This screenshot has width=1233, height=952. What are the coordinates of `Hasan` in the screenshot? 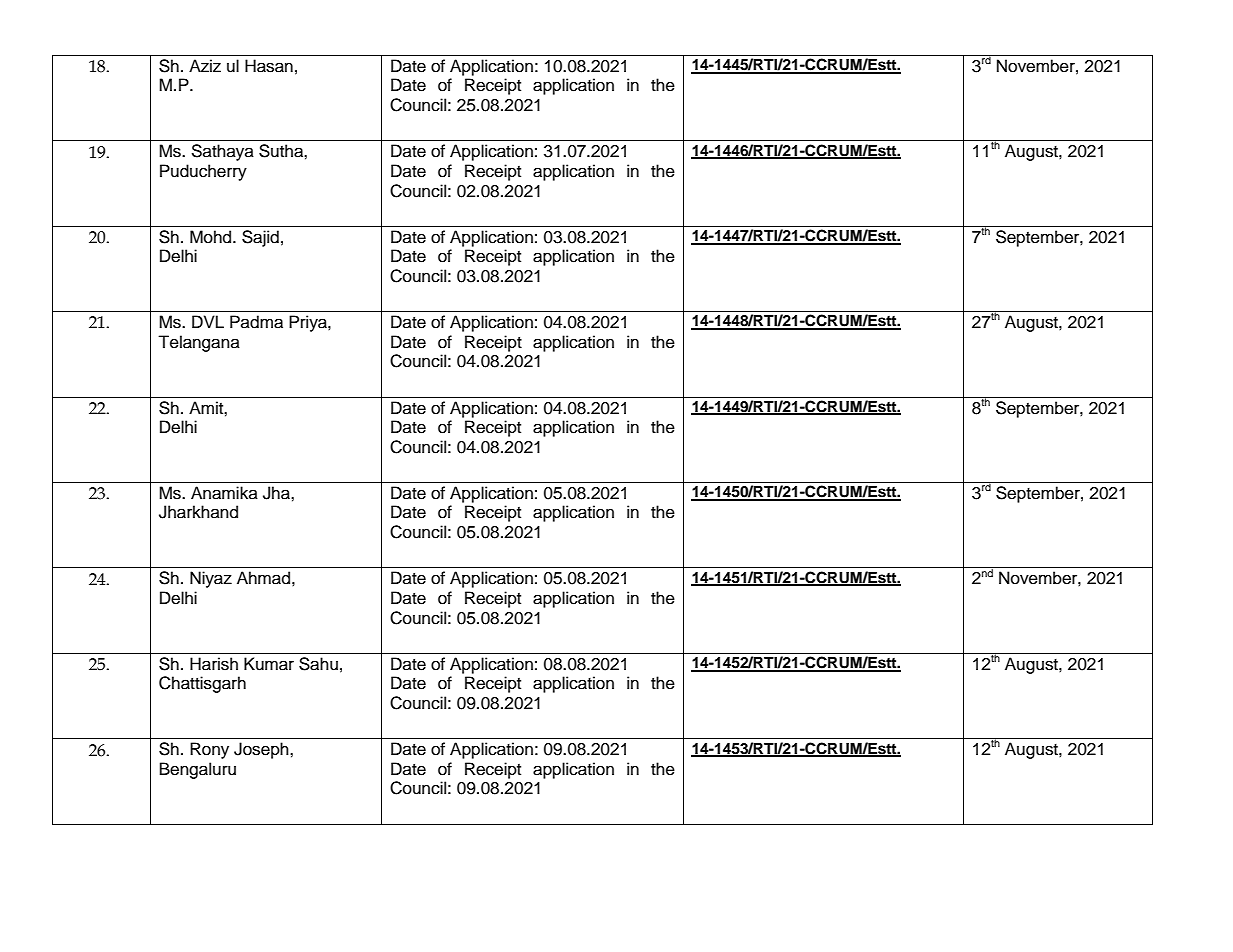 It's located at (269, 66).
